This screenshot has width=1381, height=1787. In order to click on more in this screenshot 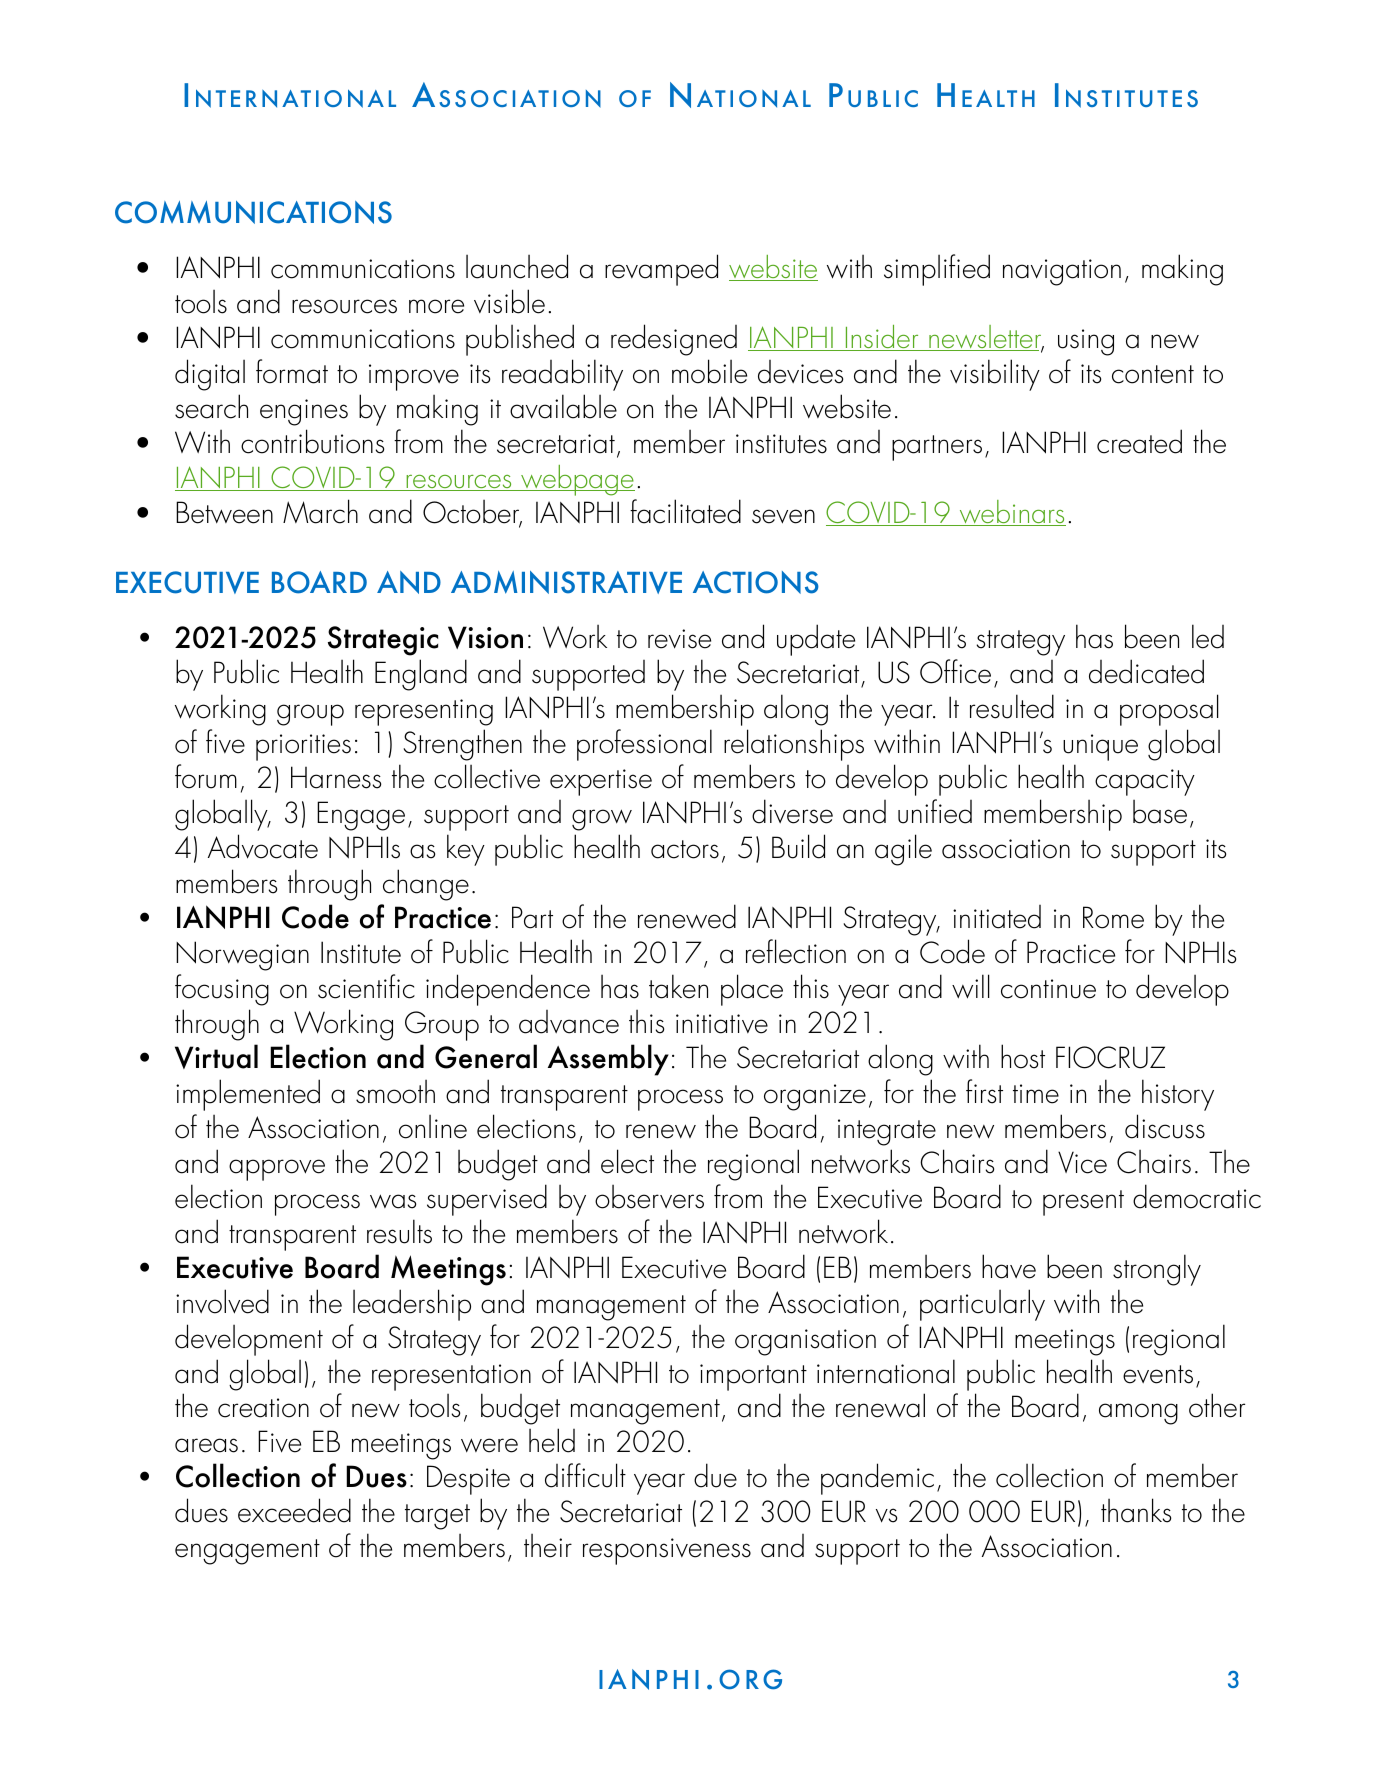, I will do `click(436, 306)`.
